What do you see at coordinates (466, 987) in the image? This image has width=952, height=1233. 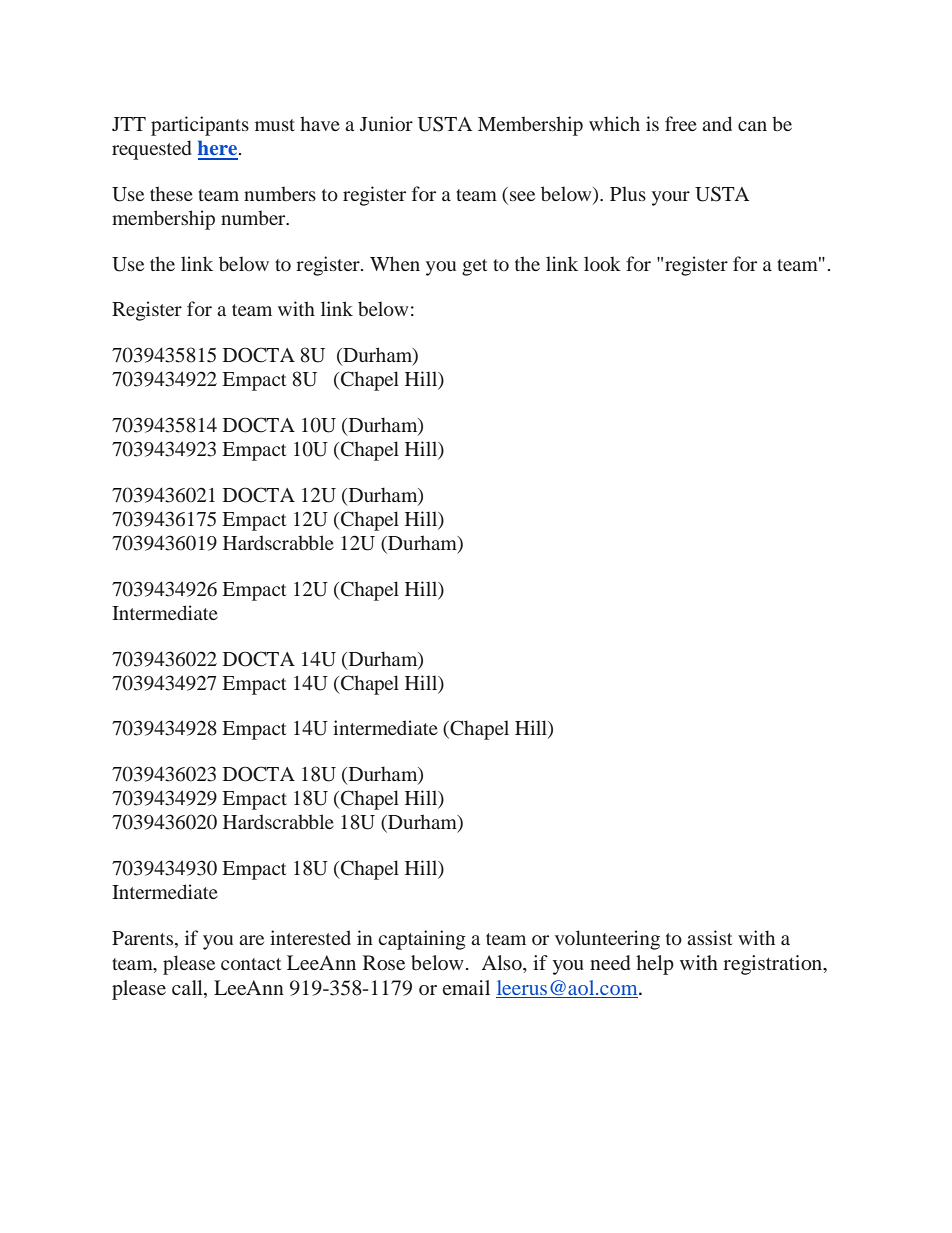 I see `email` at bounding box center [466, 987].
